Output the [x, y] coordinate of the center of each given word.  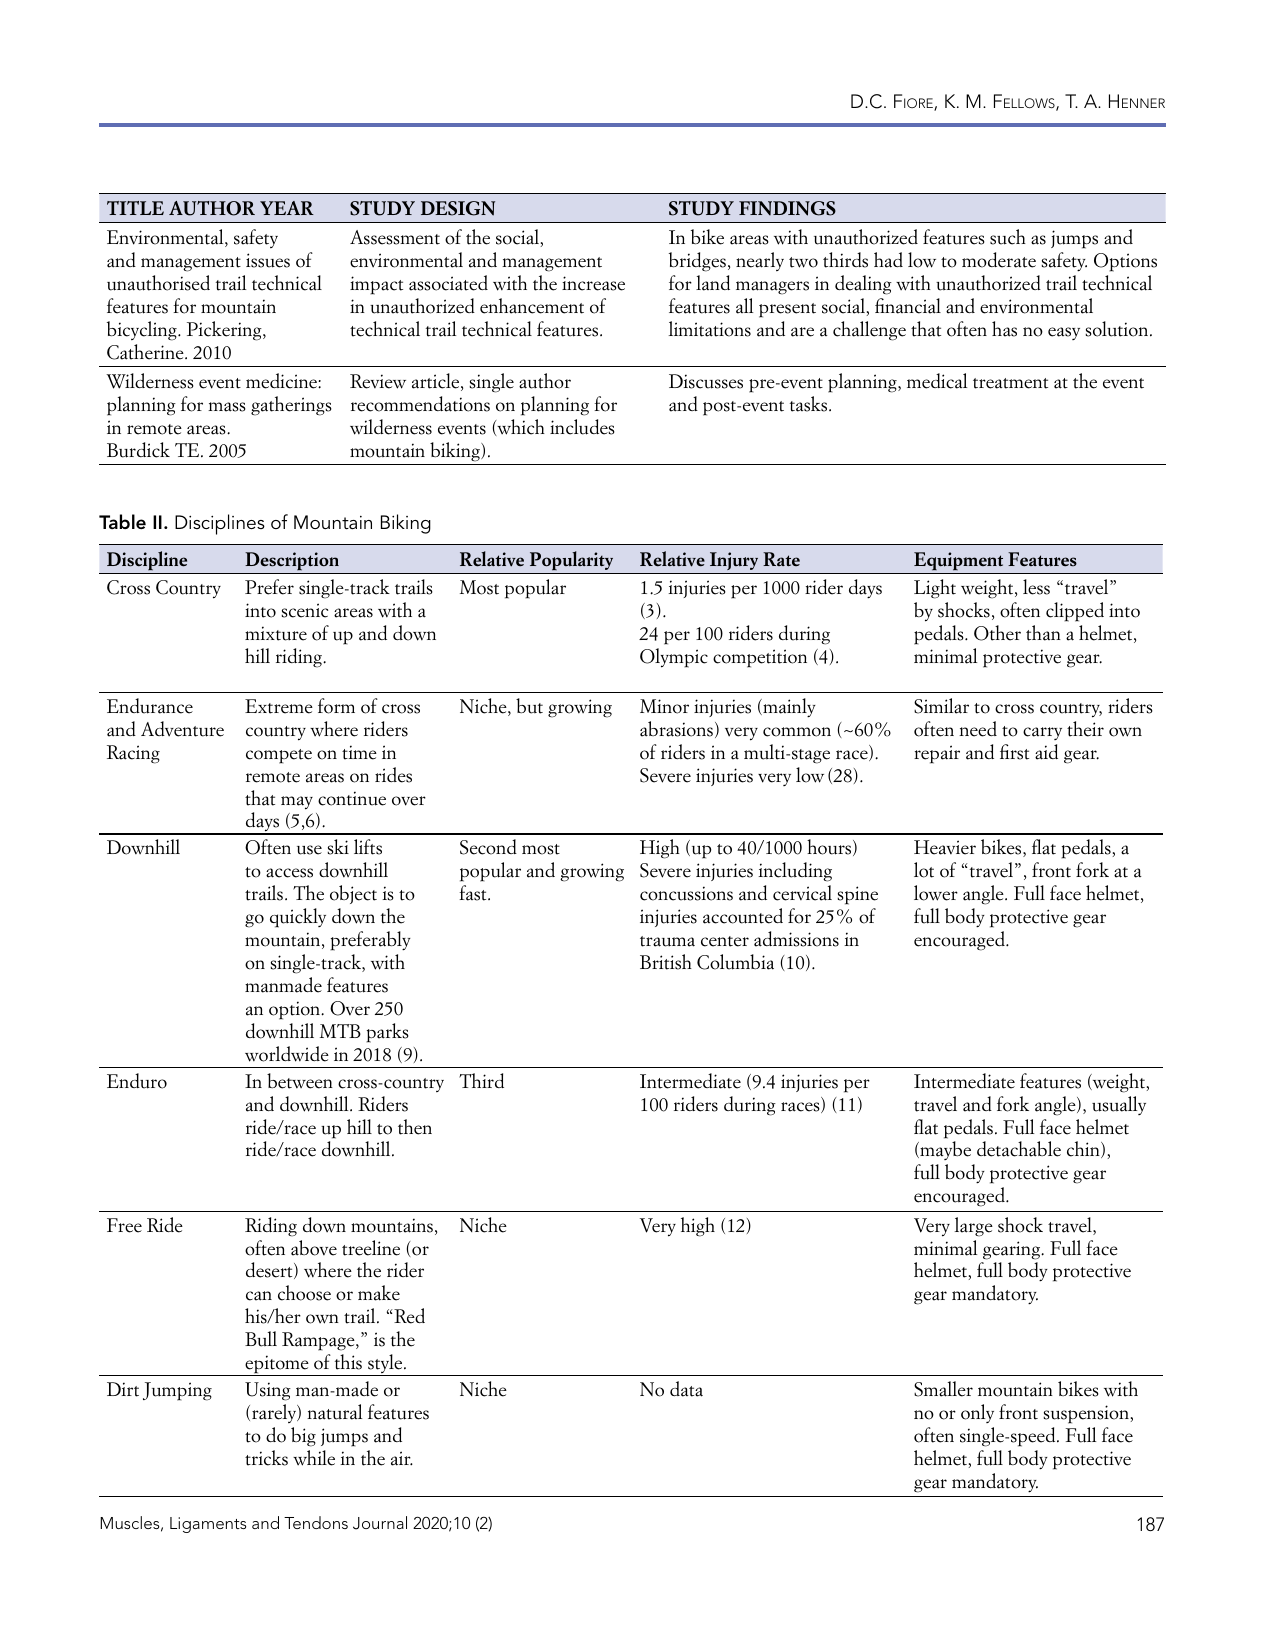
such [1008, 237]
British [666, 962]
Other [997, 633]
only [977, 1413]
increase [593, 283]
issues [268, 260]
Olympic [674, 658]
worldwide [287, 1054]
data [686, 1389]
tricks [266, 1458]
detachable [1019, 1149]
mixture [276, 633]
